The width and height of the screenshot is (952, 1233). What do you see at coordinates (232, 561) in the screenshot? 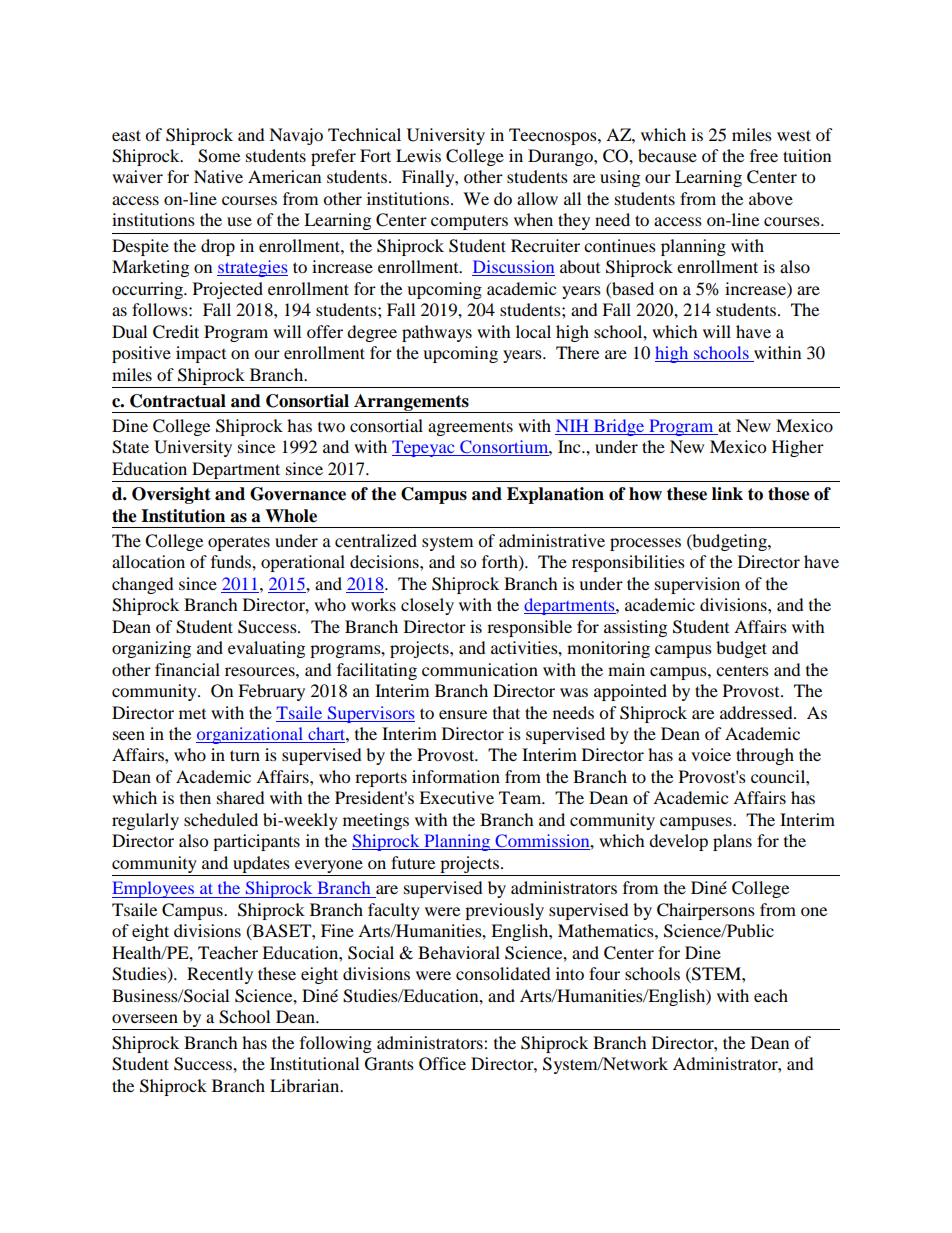
I see `funds` at bounding box center [232, 561].
